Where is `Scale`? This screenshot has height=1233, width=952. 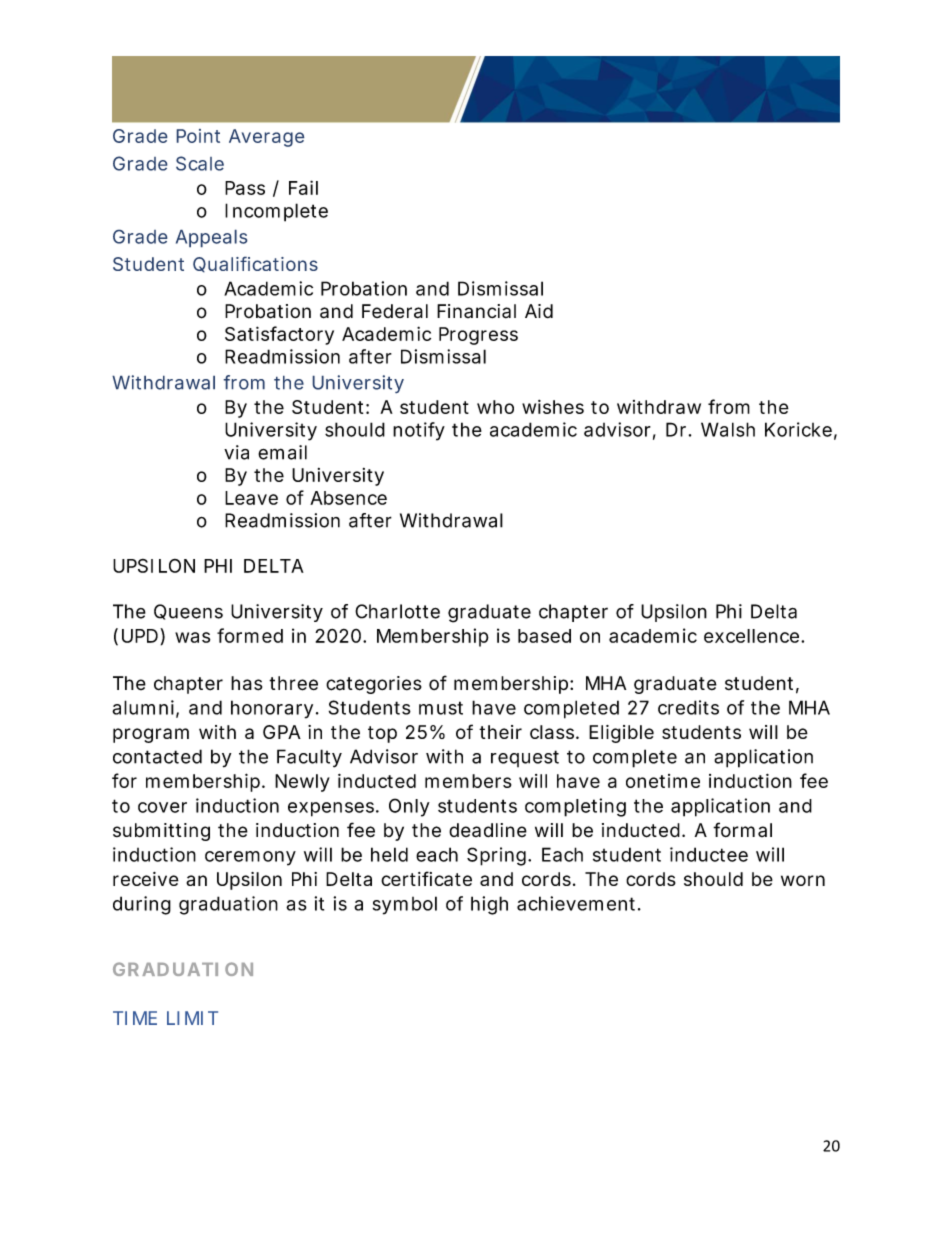 Scale is located at coordinates (200, 163).
